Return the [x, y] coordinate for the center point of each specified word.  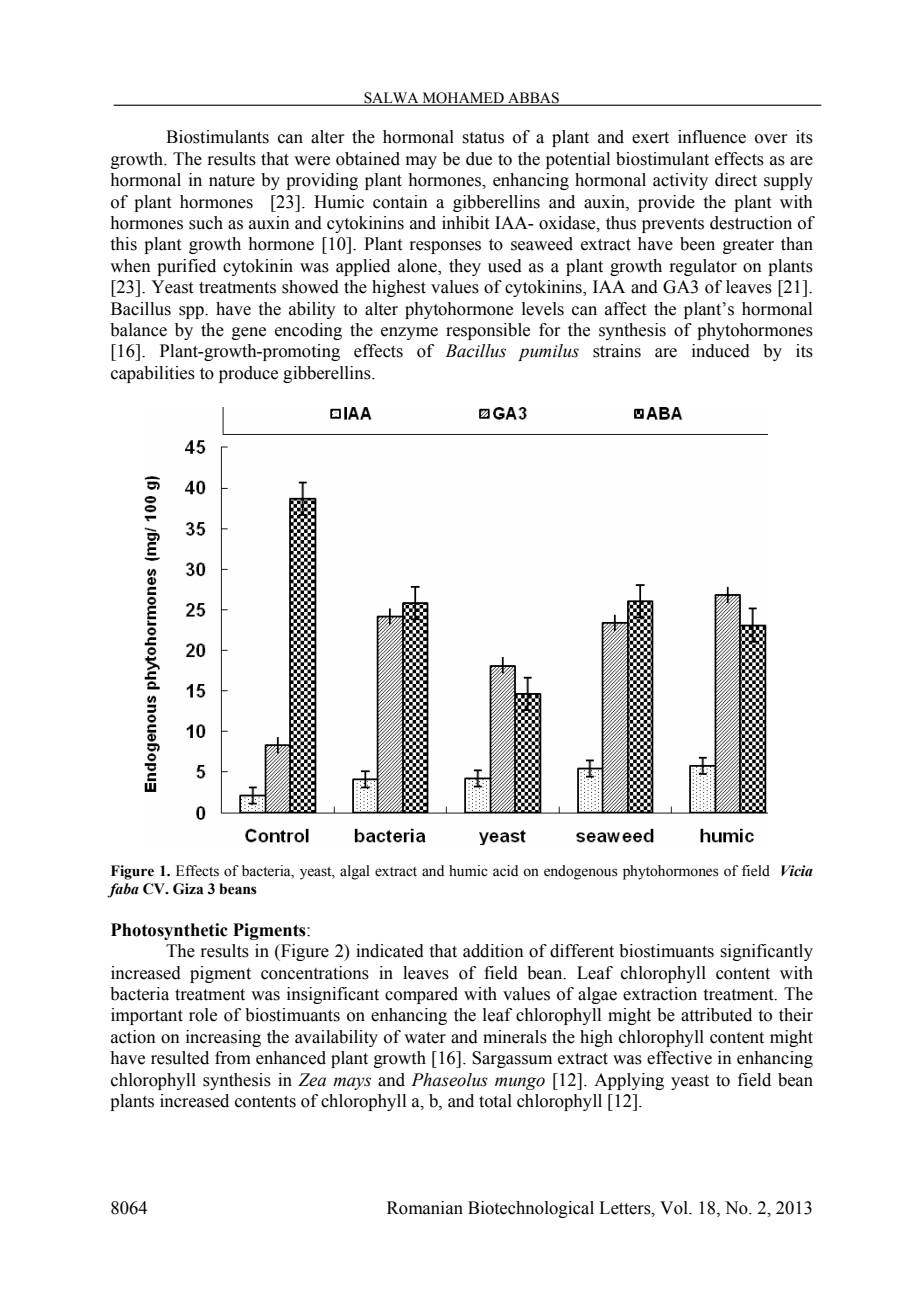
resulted [180, 1058]
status [483, 138]
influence [712, 137]
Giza [188, 889]
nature [232, 181]
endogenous [581, 872]
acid [505, 870]
